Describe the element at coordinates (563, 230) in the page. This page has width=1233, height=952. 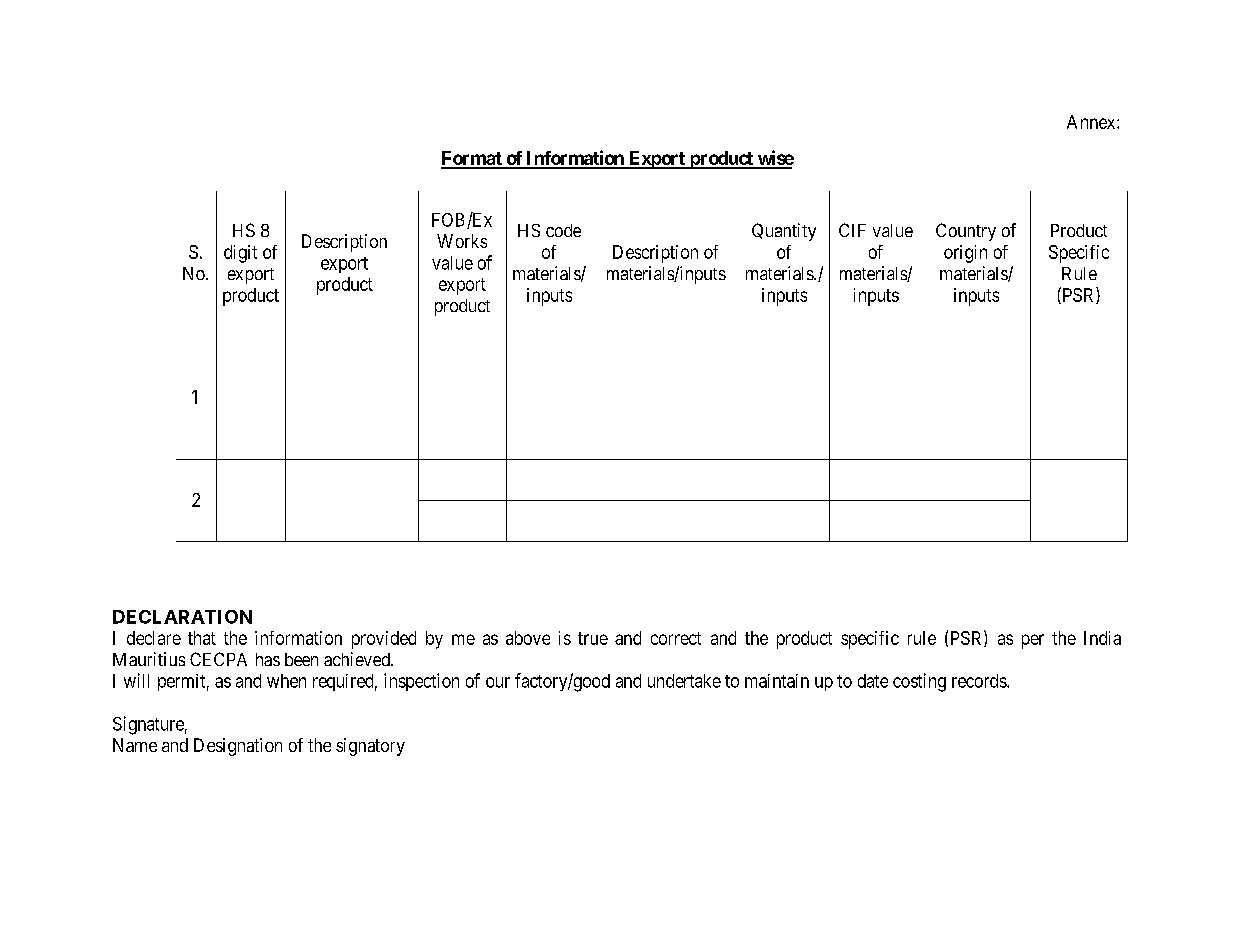
I see `code` at that location.
